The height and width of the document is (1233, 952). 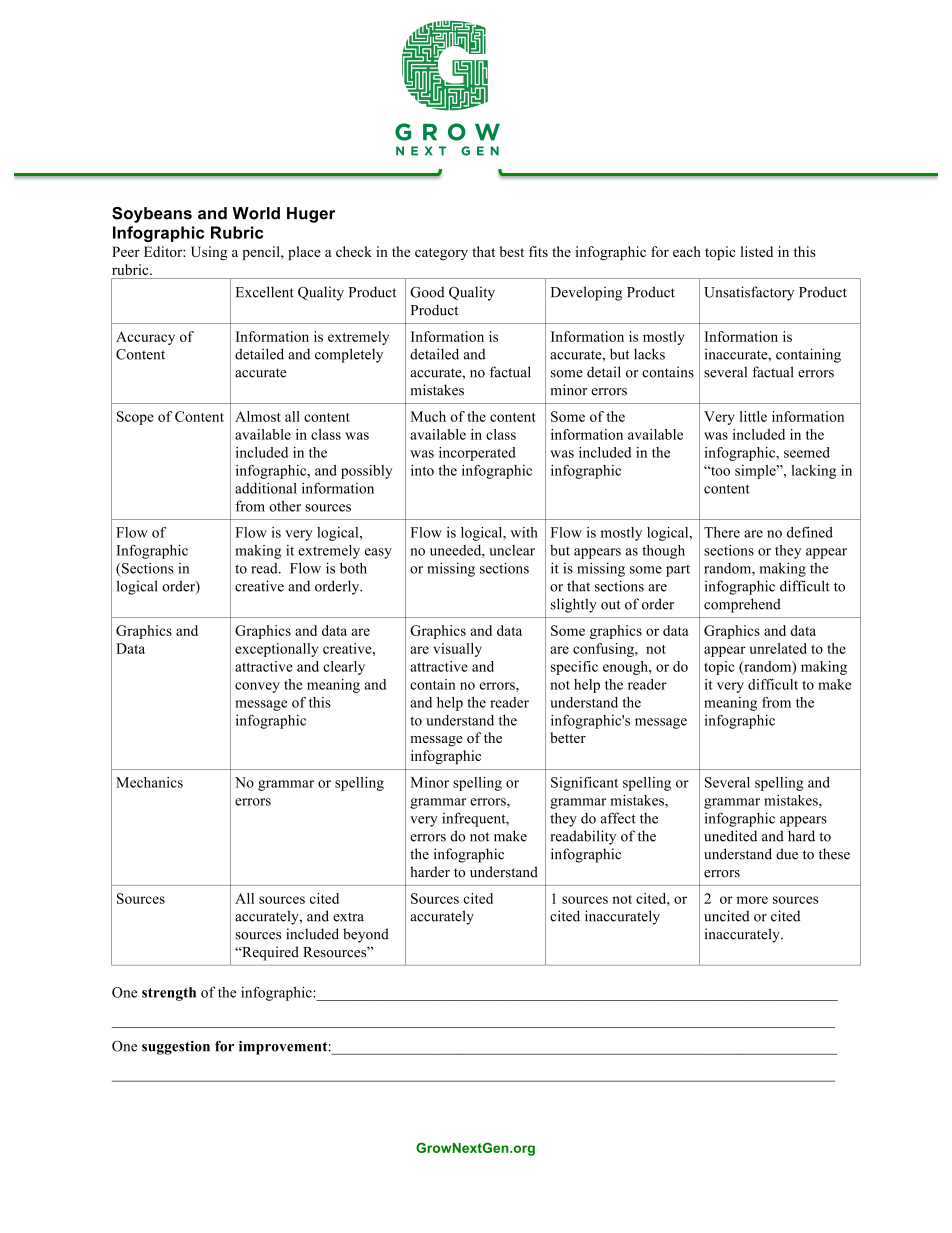 What do you see at coordinates (266, 488) in the document?
I see `additional` at bounding box center [266, 488].
